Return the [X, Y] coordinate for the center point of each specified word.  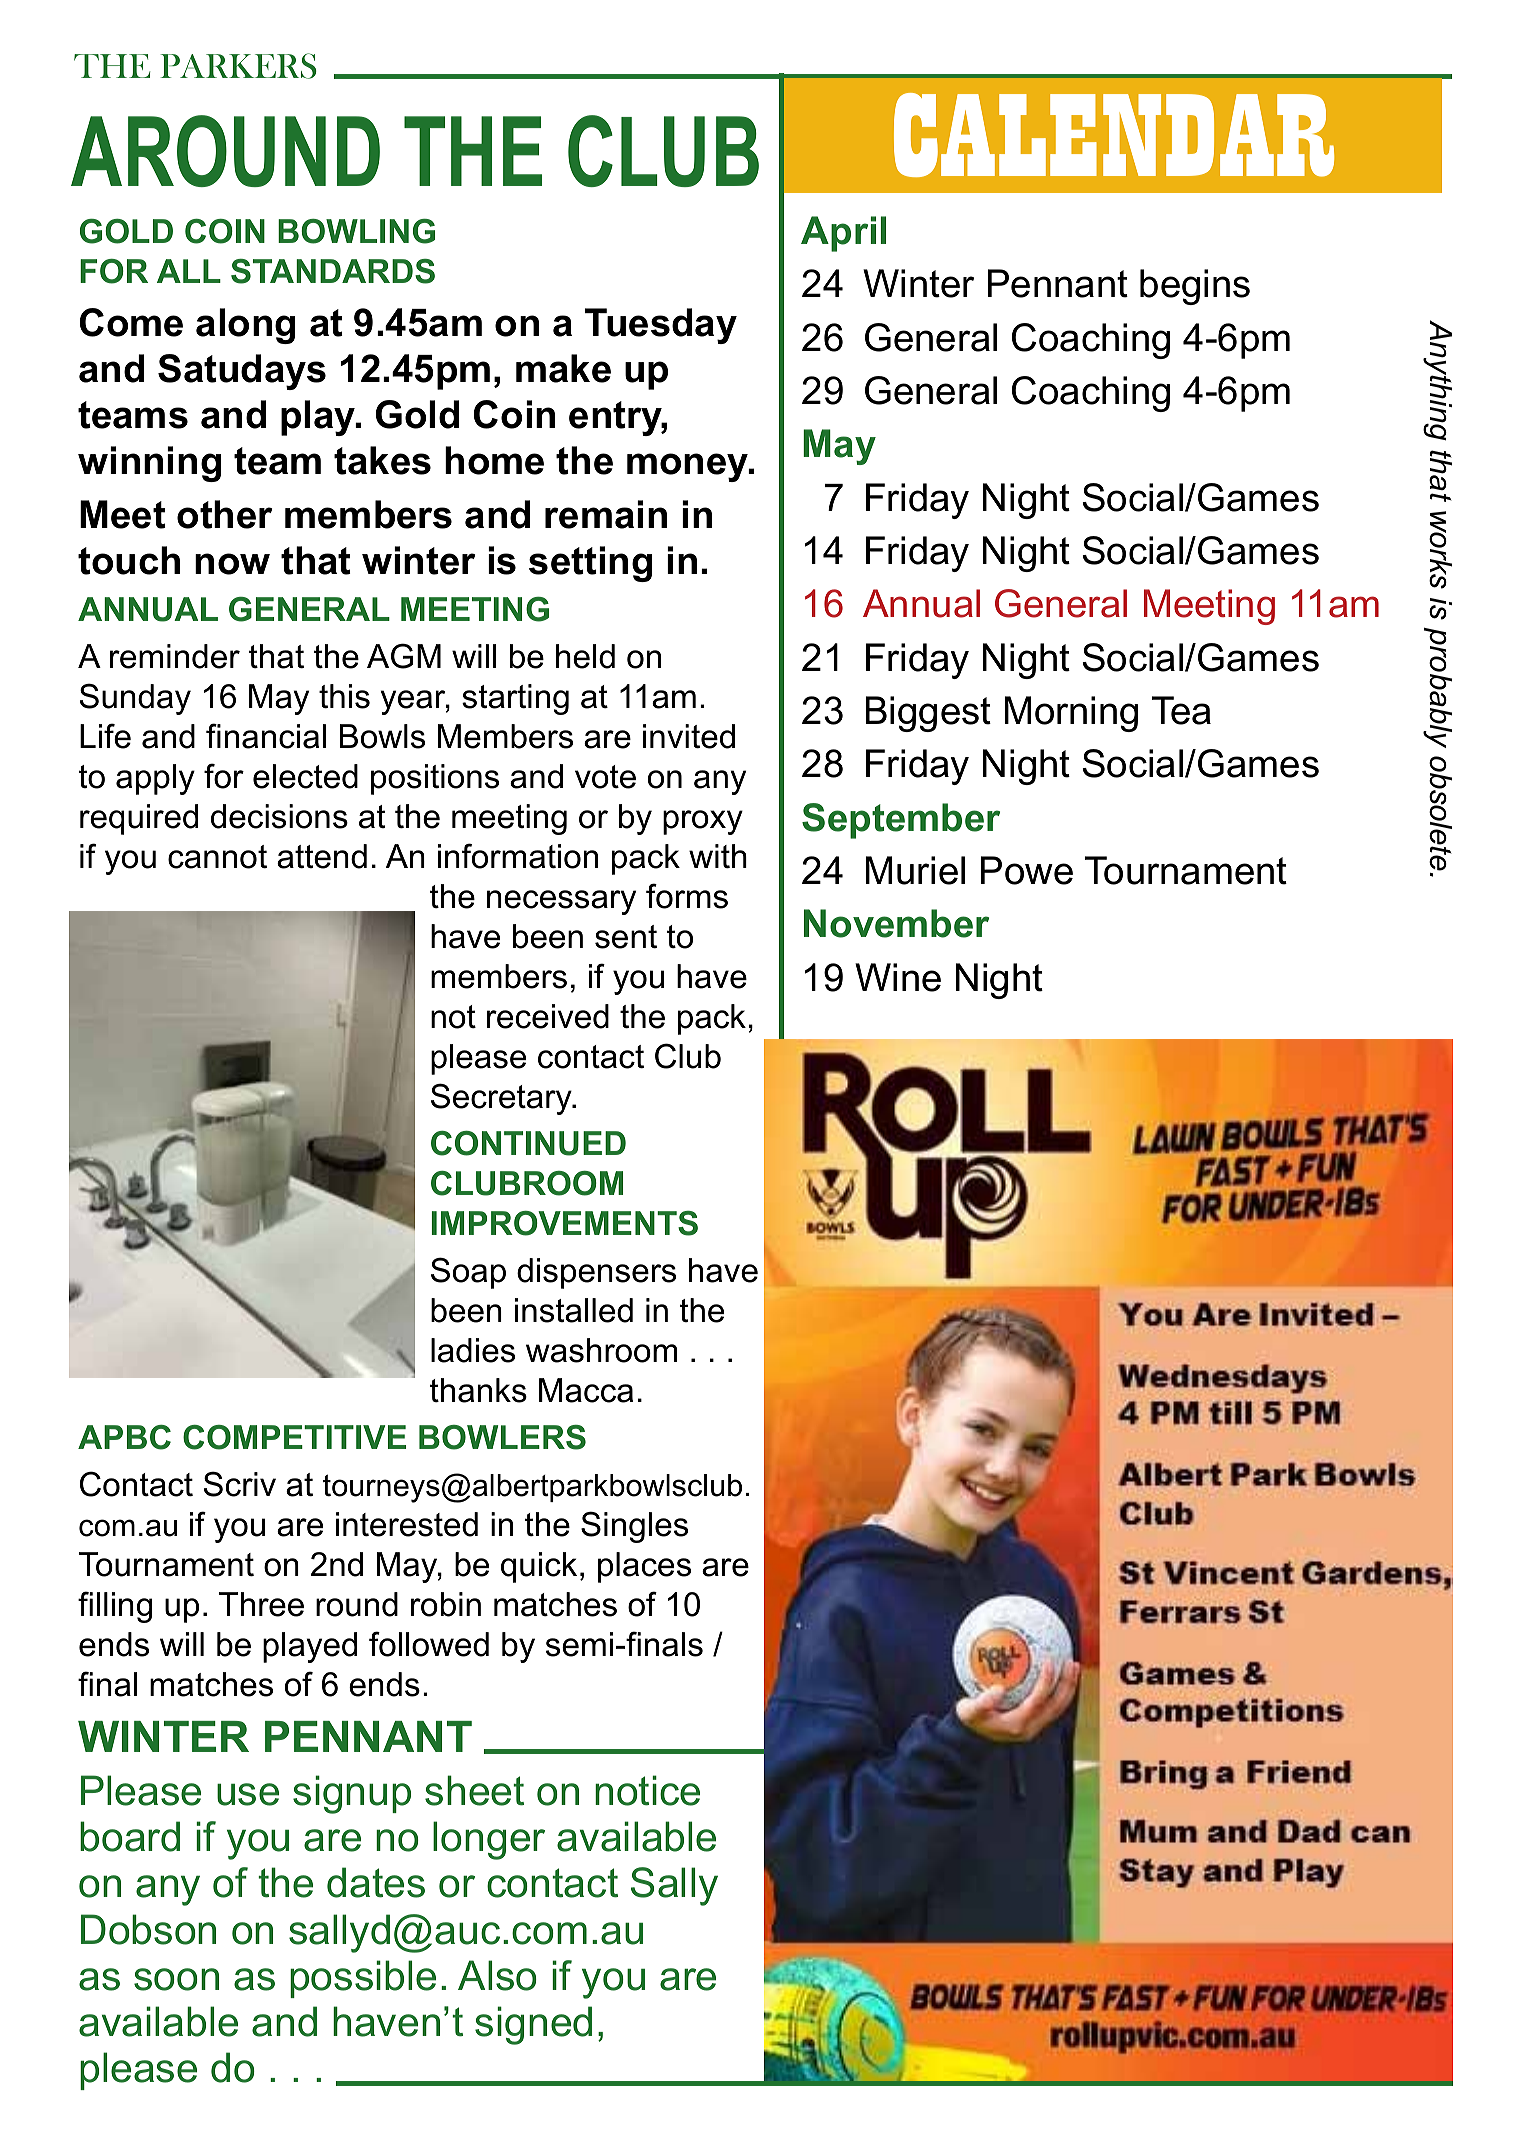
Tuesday [661, 326]
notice [647, 1790]
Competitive [294, 1437]
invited [689, 736]
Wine [898, 977]
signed [533, 2025]
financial [266, 736]
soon [176, 1979]
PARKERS [238, 66]
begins [1195, 287]
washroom [601, 1350]
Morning [1071, 714]
